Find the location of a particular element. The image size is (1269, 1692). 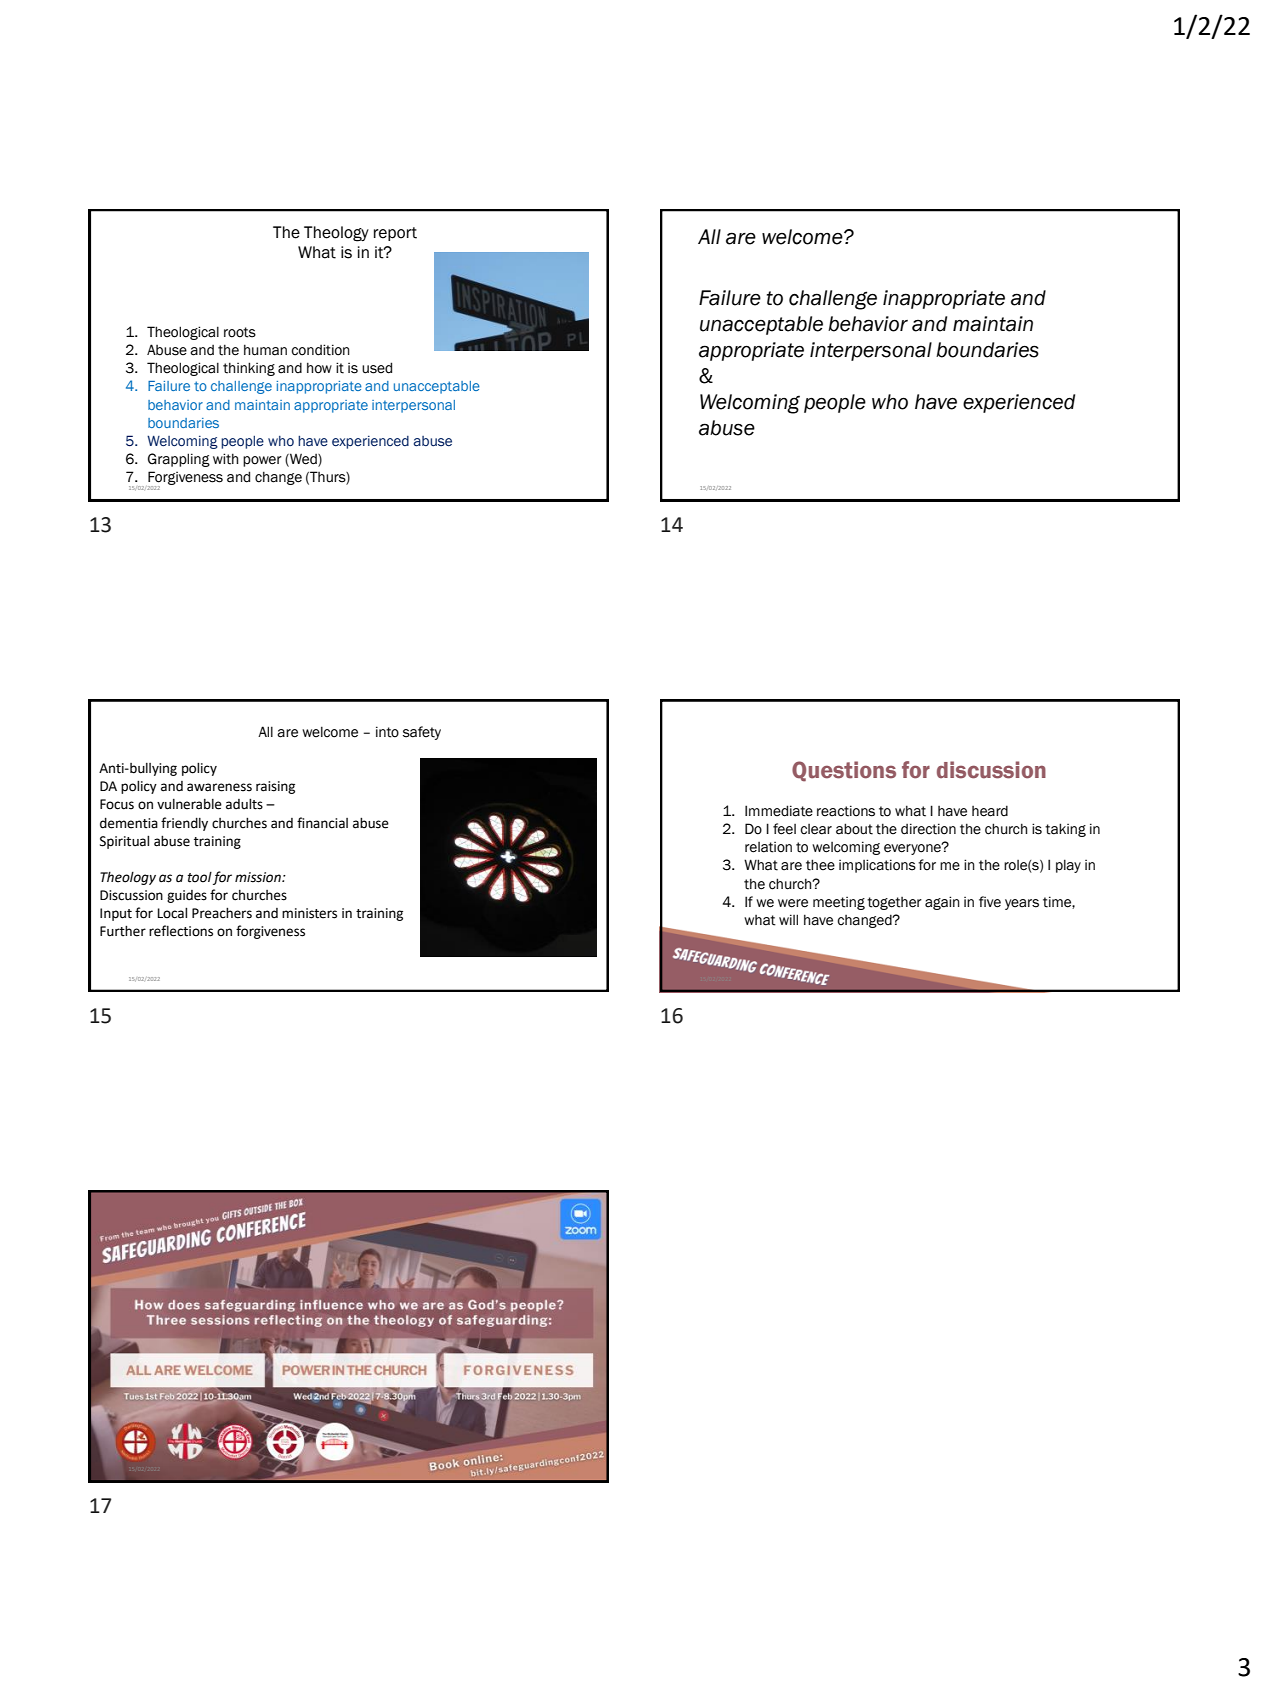

heard is located at coordinates (990, 811).
